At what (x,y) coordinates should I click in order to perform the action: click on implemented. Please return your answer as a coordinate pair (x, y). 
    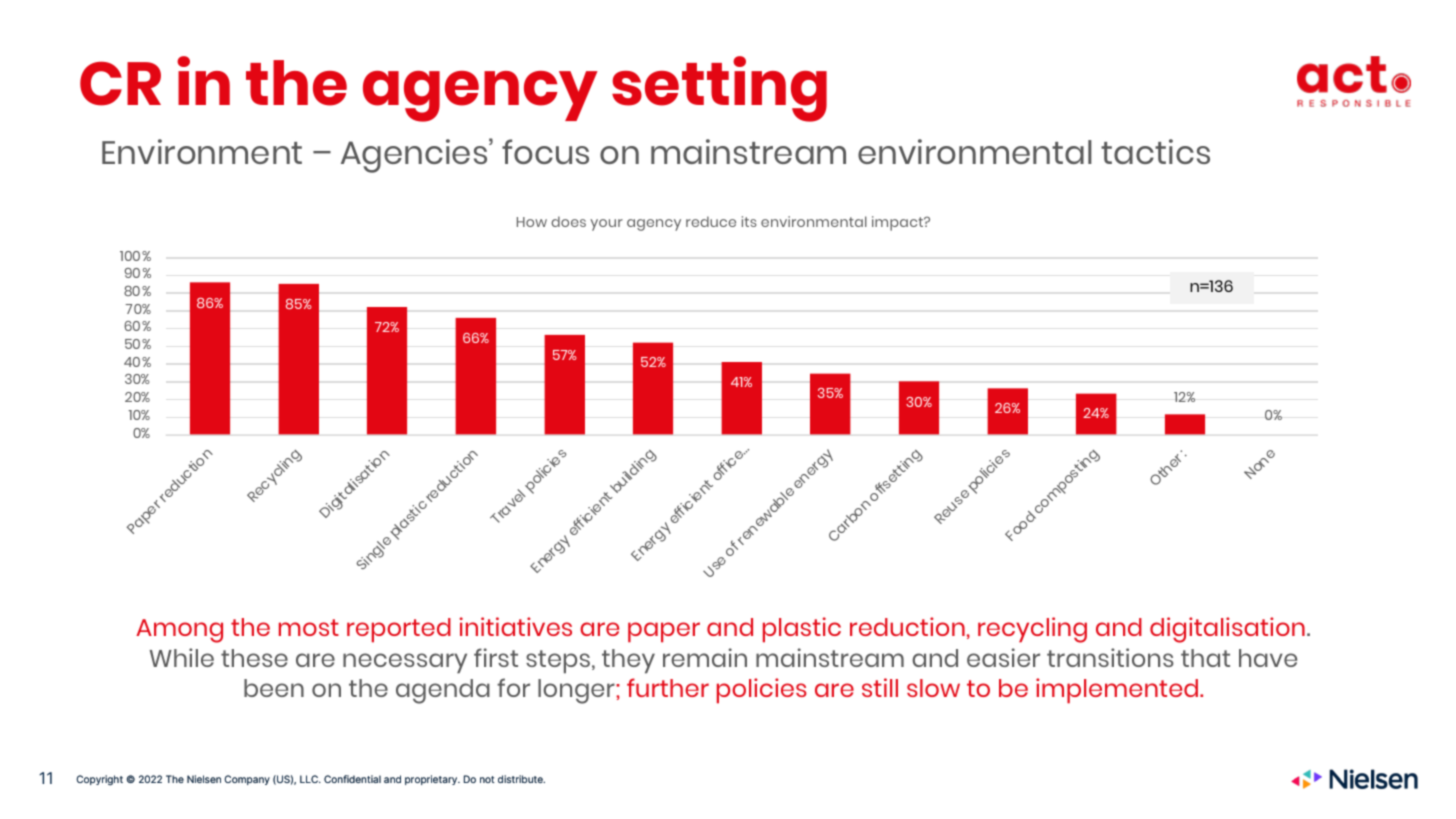
    Looking at the image, I should click on (1118, 691).
